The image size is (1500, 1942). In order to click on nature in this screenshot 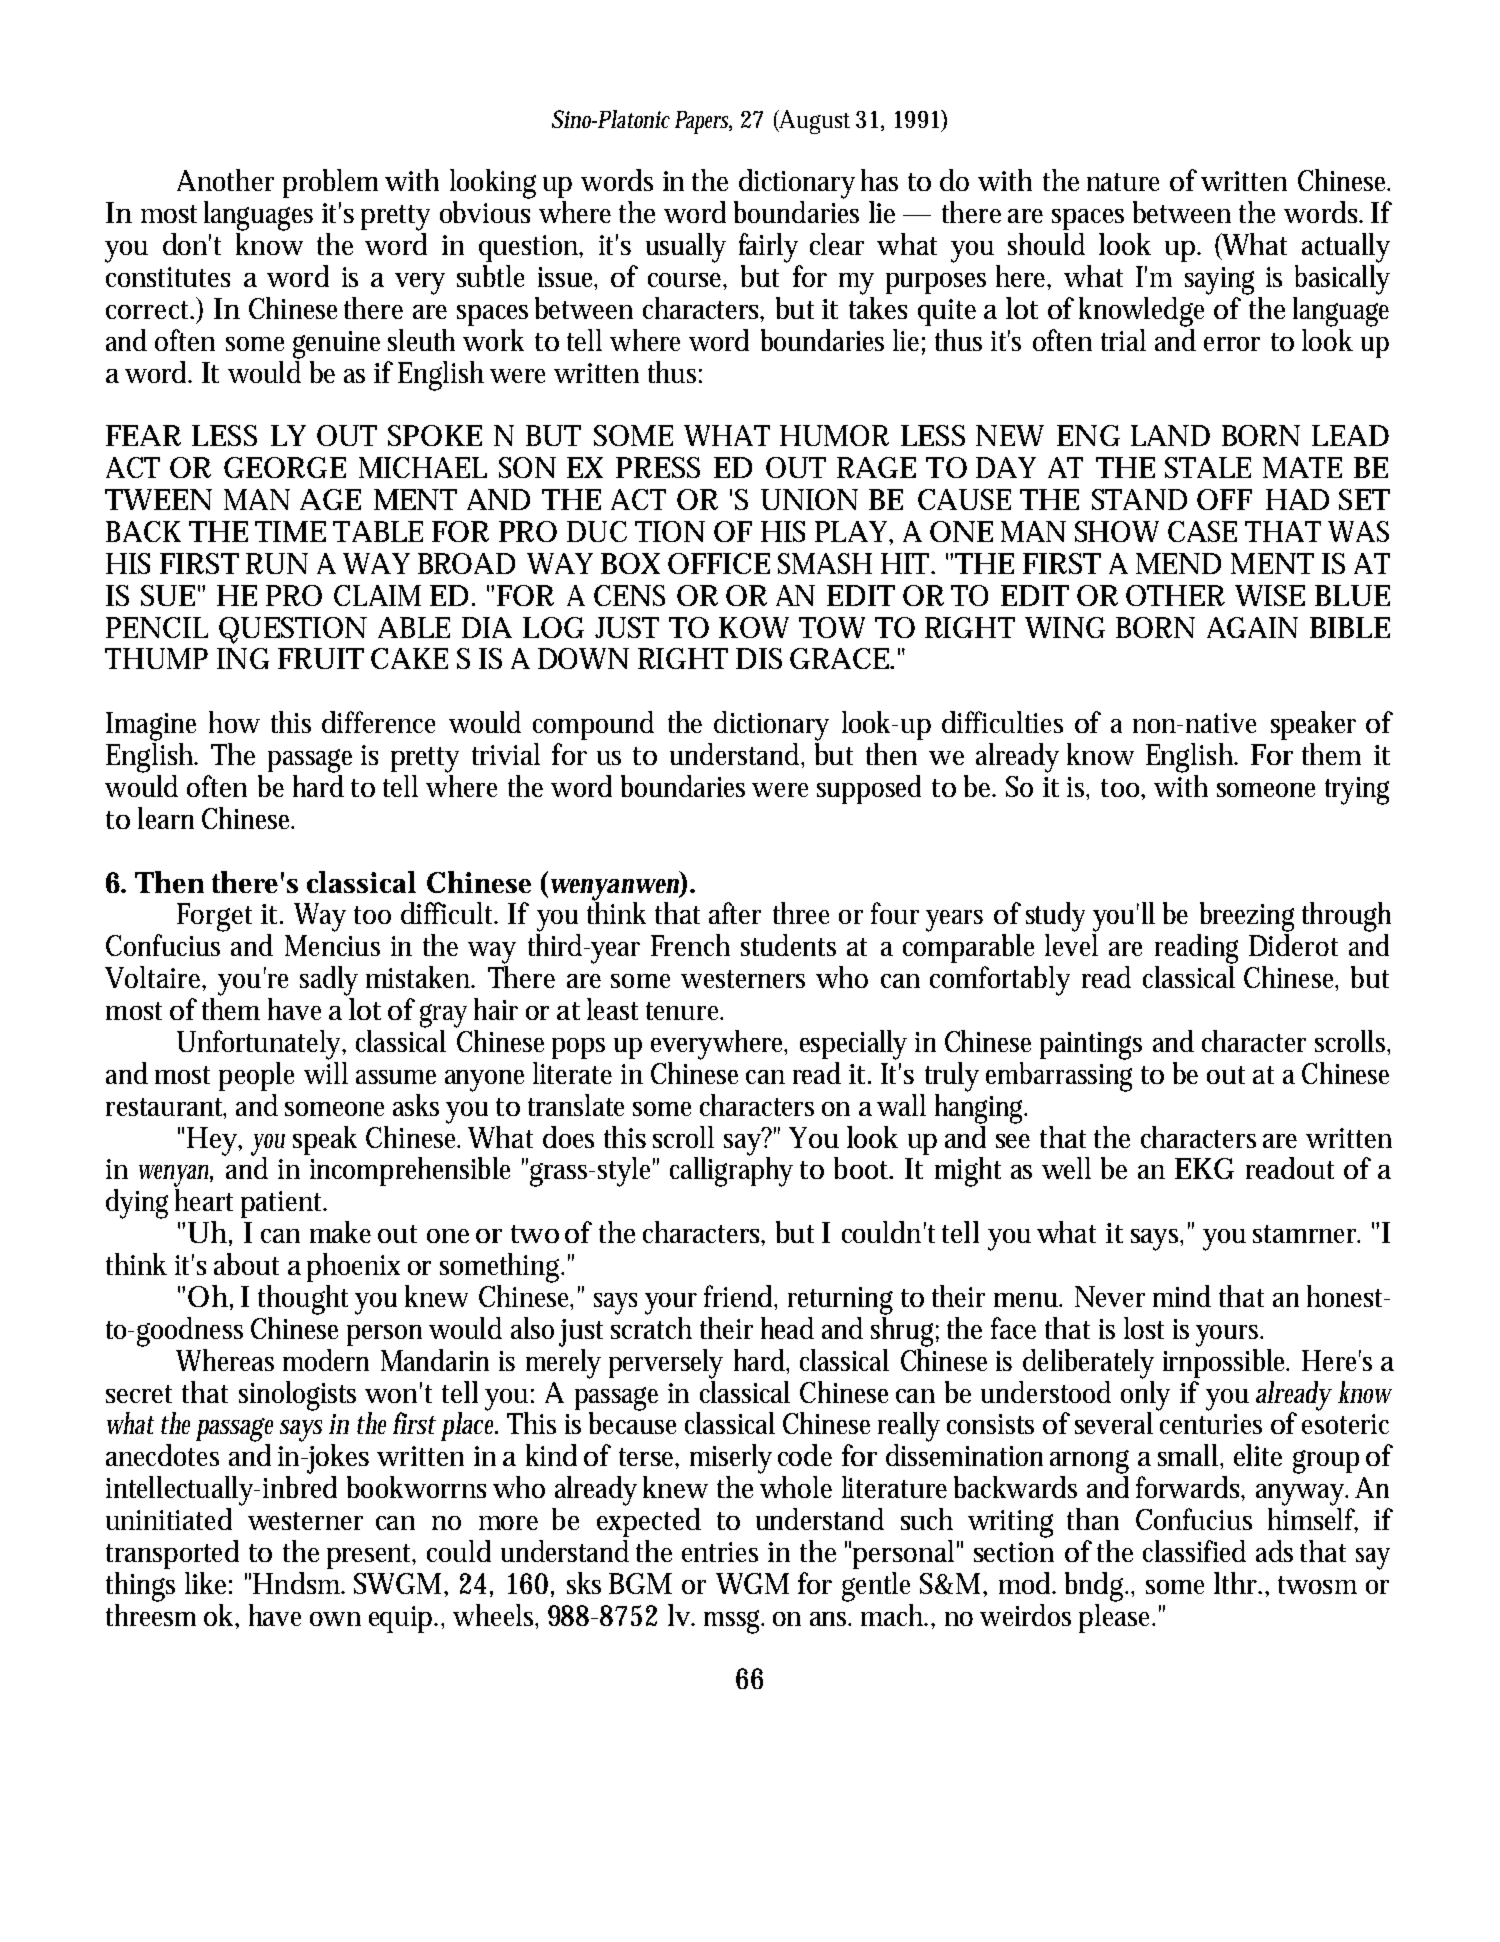, I will do `click(1123, 182)`.
